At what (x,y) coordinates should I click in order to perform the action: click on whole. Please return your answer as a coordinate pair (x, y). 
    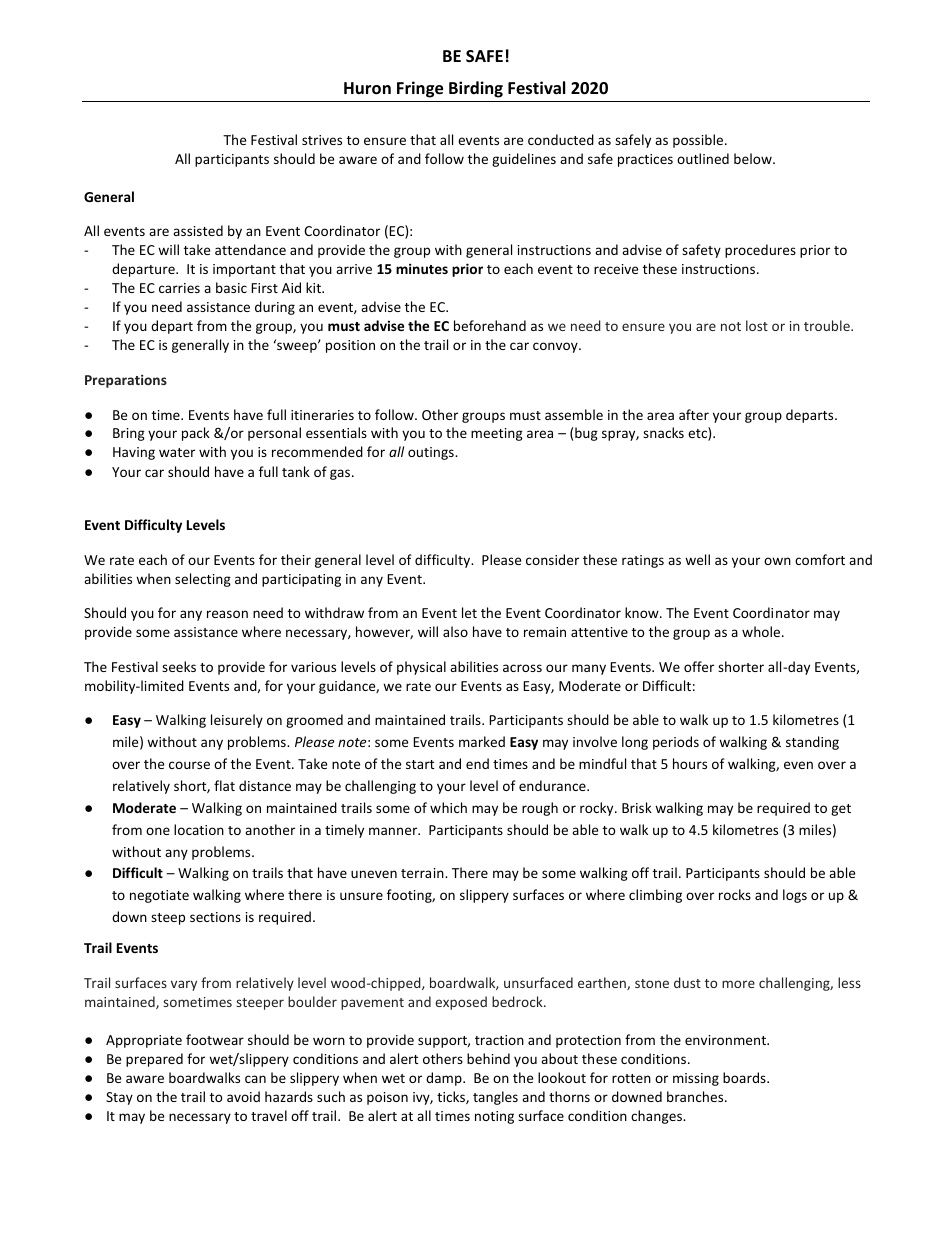
    Looking at the image, I should click on (762, 631).
